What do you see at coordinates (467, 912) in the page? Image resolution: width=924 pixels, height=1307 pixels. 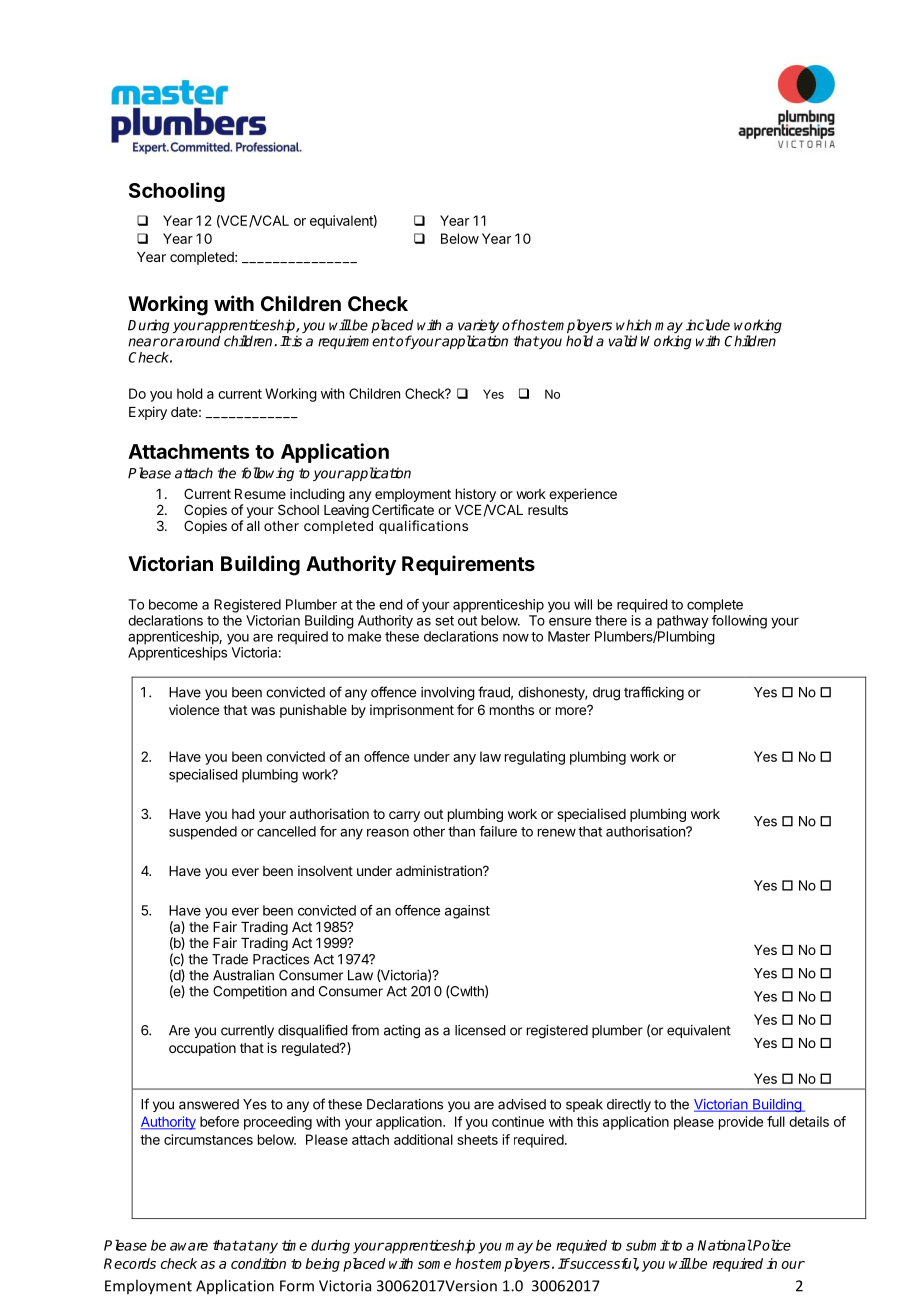 I see `against` at bounding box center [467, 912].
